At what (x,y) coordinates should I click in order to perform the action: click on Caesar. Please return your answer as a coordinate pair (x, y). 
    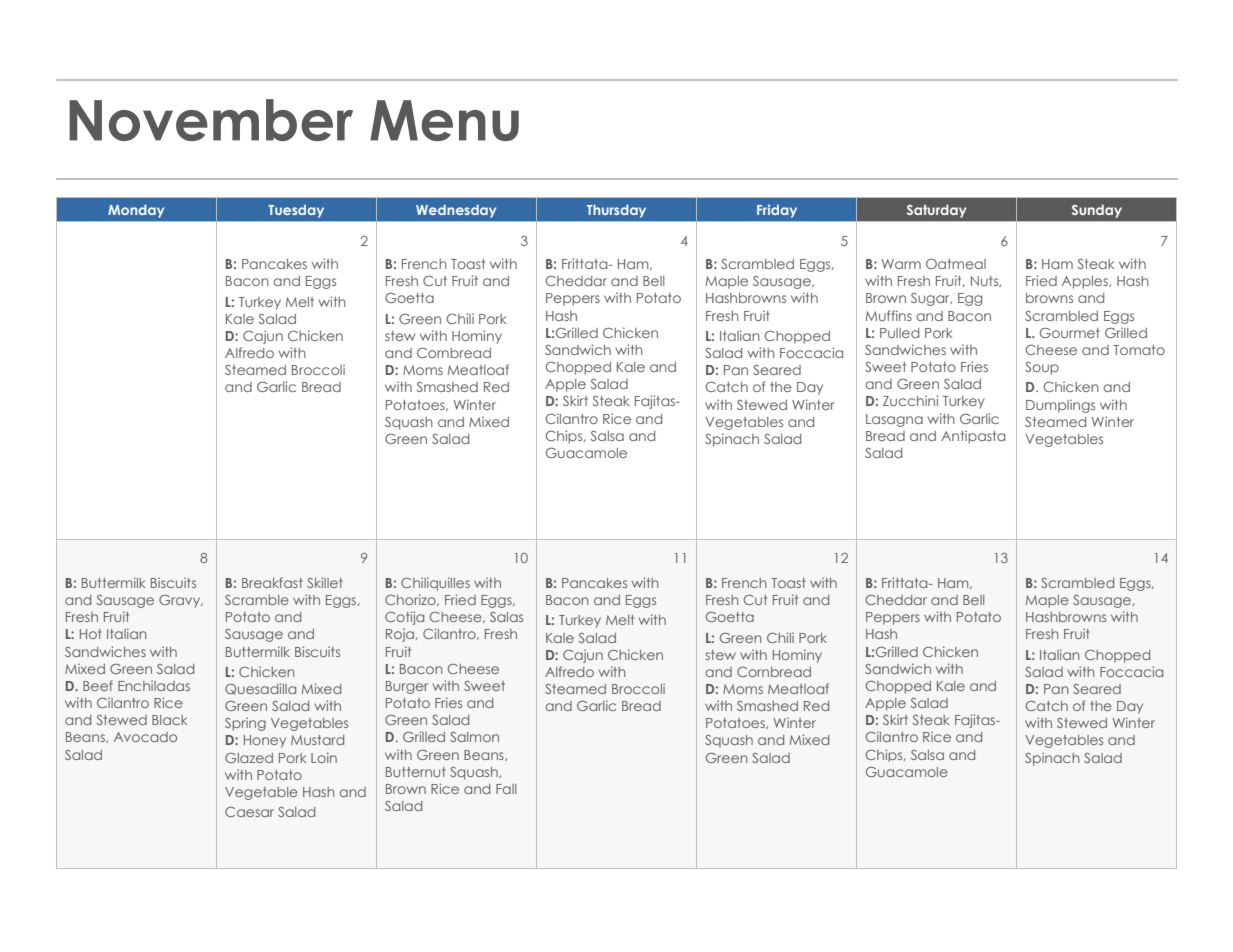
    Looking at the image, I should click on (249, 812).
